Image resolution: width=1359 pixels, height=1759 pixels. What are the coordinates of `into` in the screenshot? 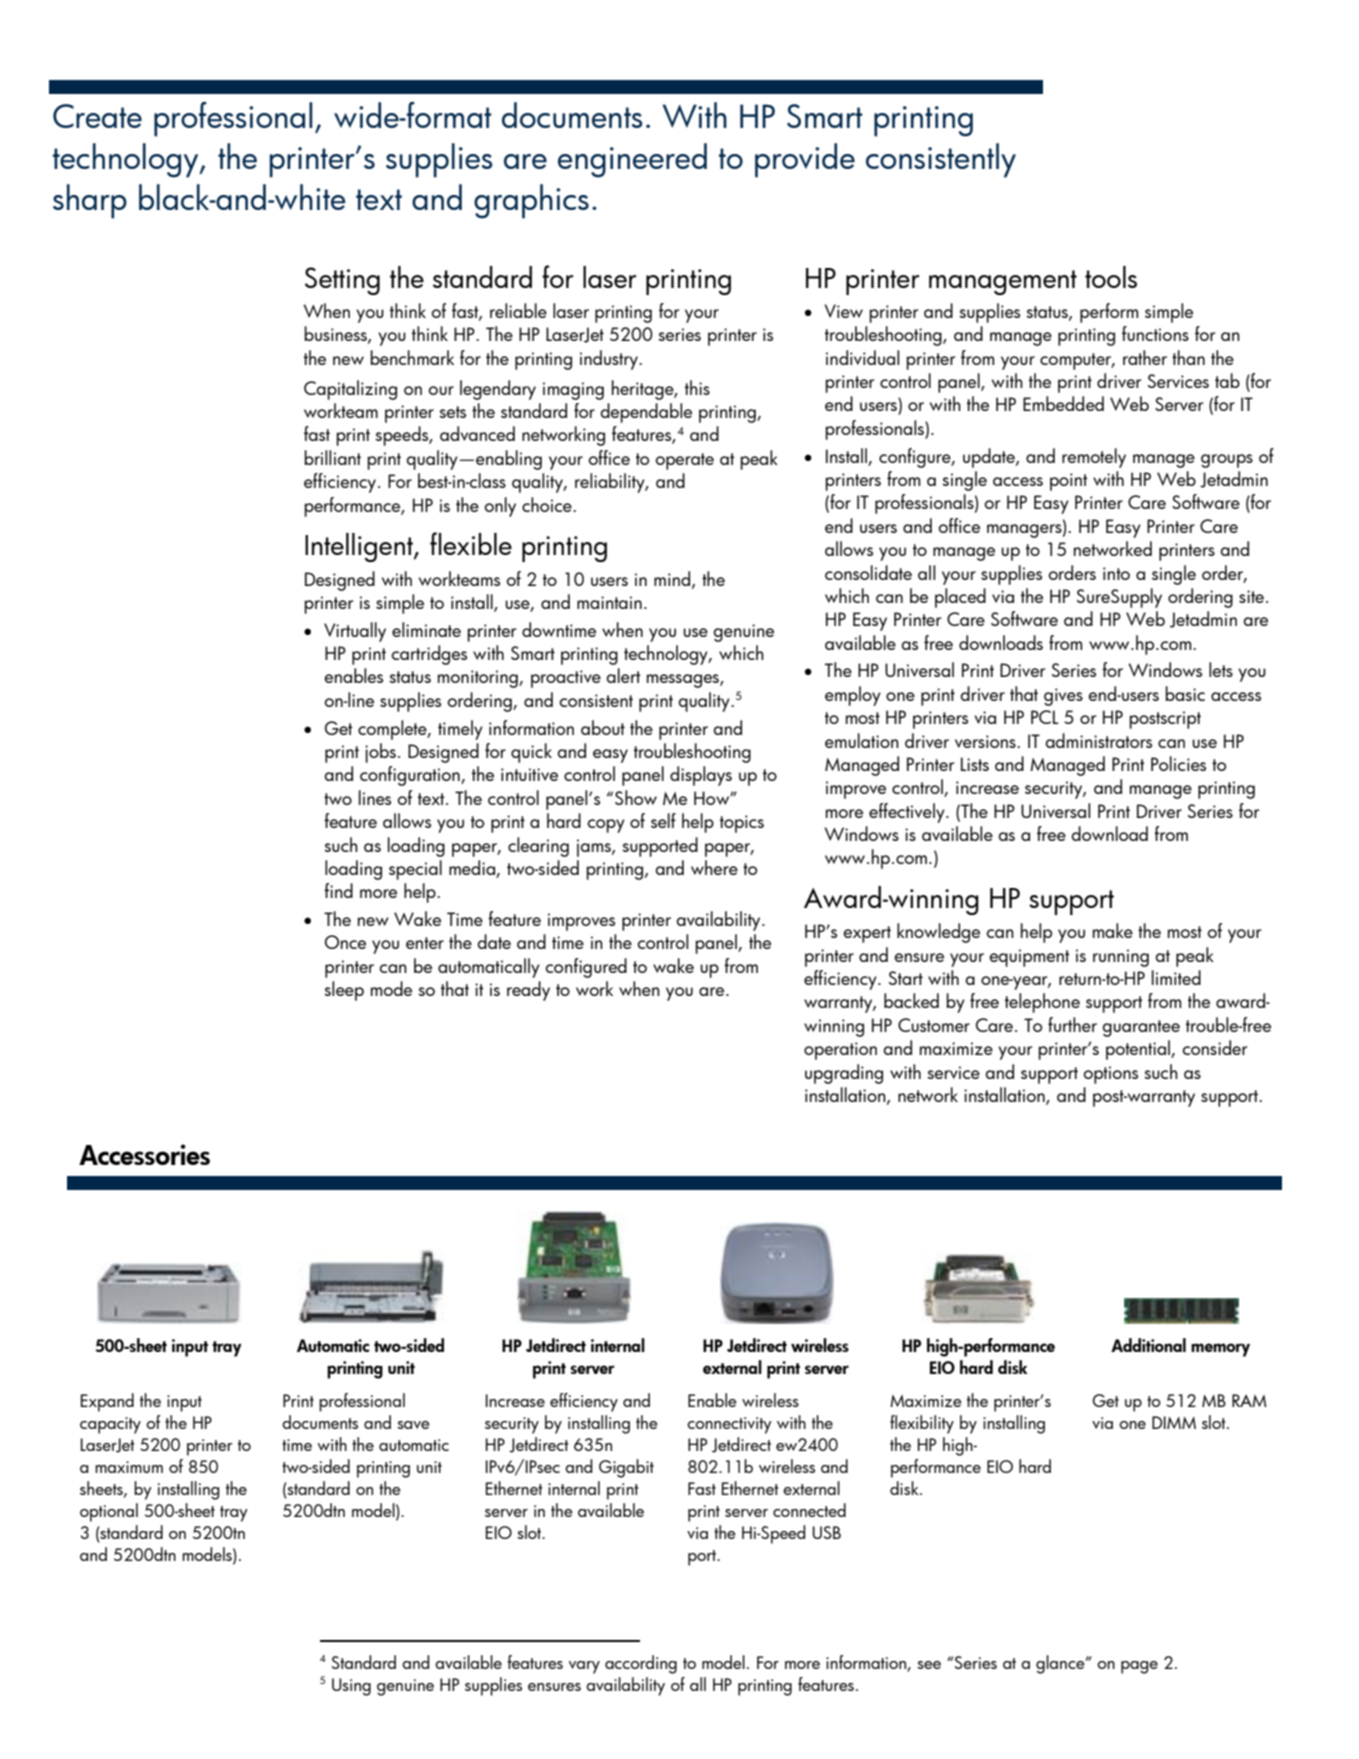 It's located at (1116, 573).
